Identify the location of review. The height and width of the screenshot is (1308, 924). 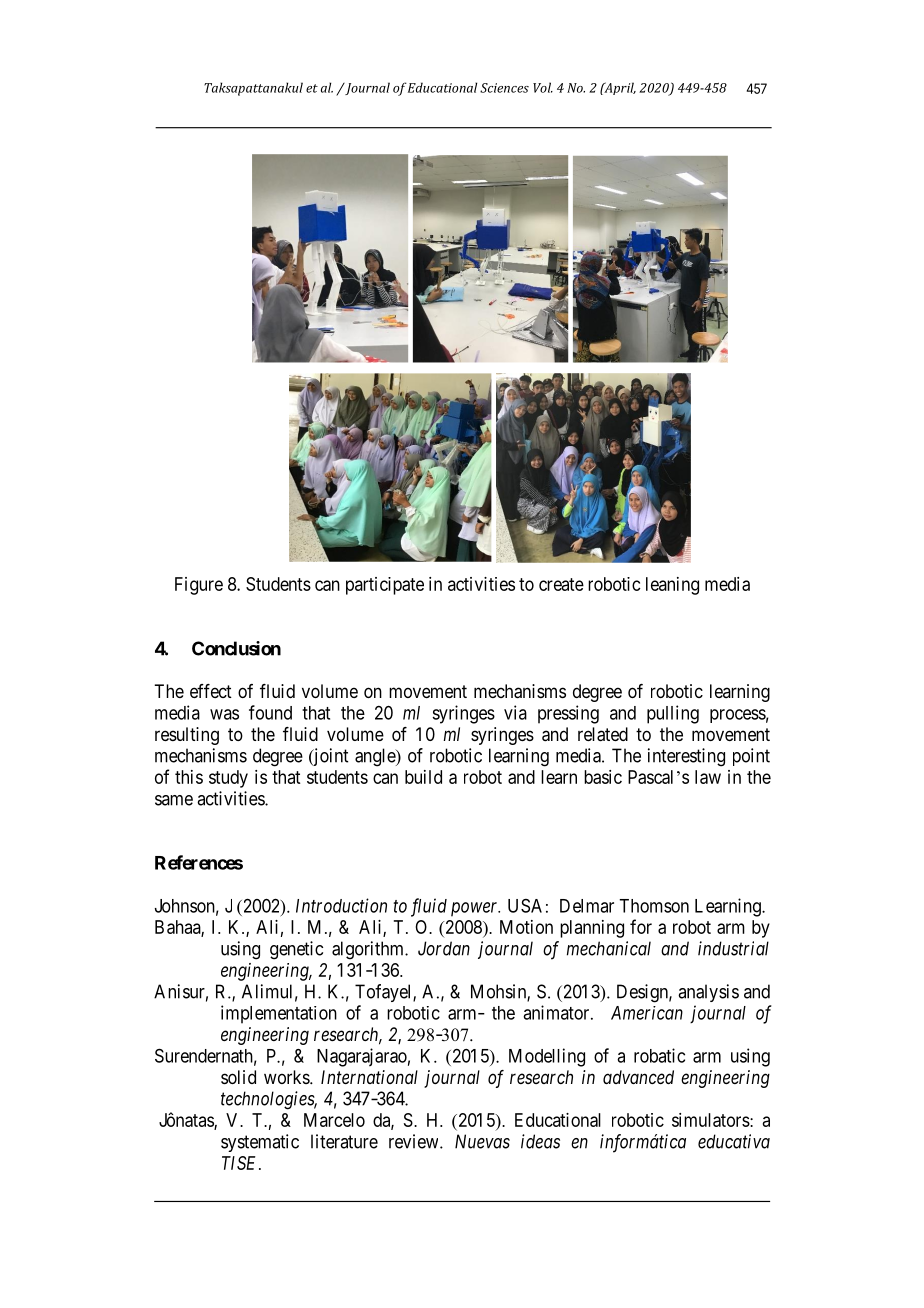
(415, 1141).
